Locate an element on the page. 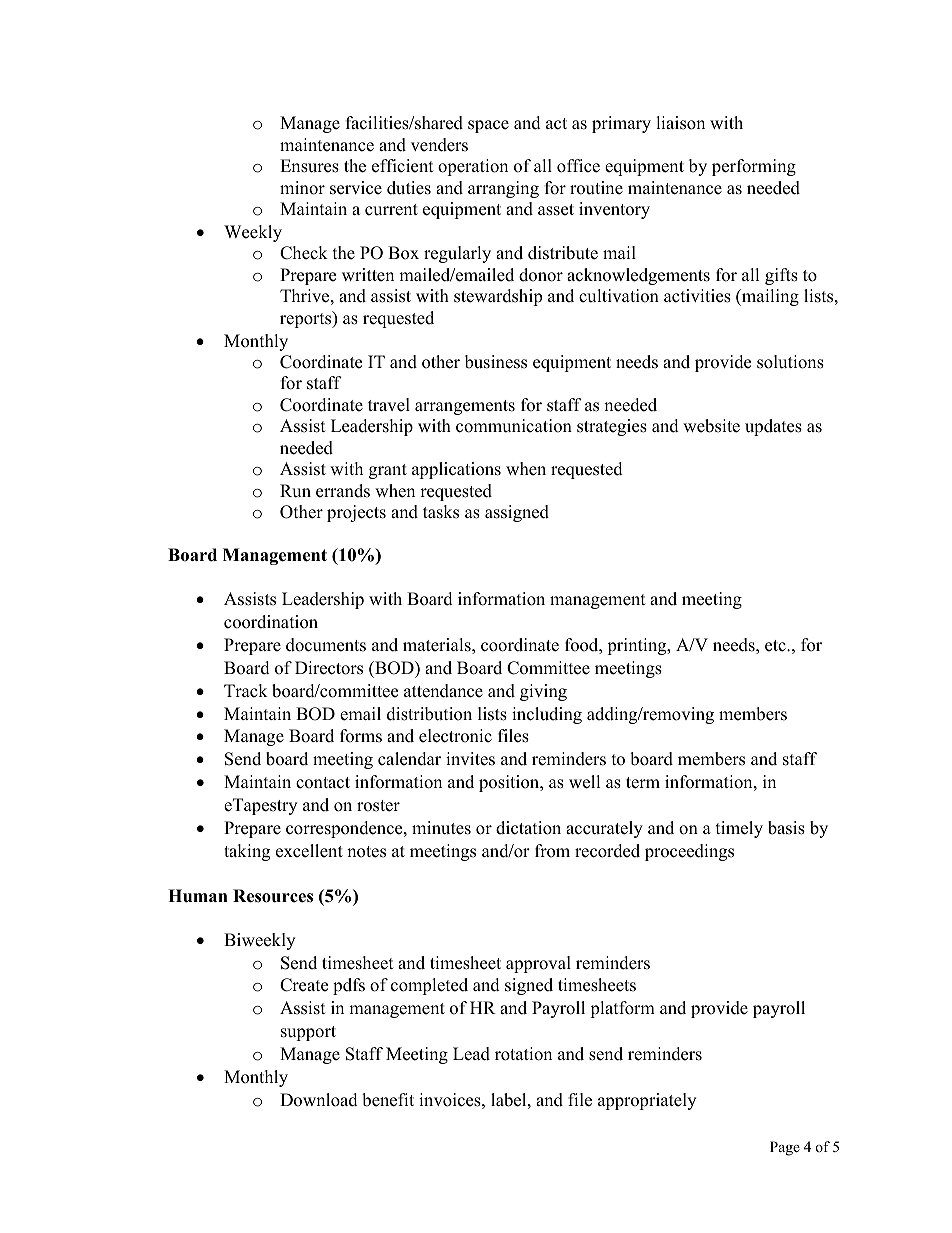  timely is located at coordinates (739, 829).
